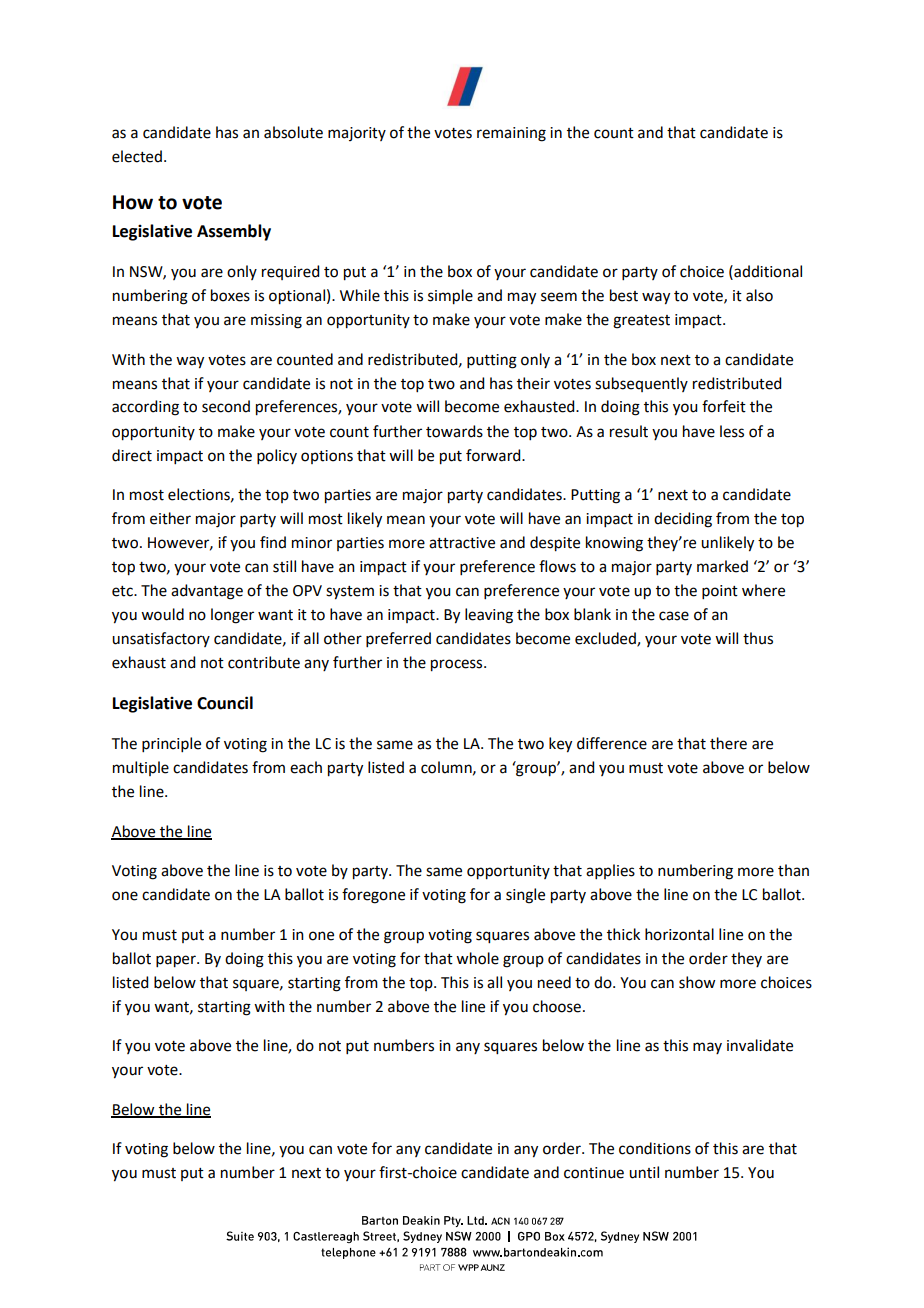 The height and width of the screenshot is (1308, 924). What do you see at coordinates (728, 743) in the screenshot?
I see `there` at bounding box center [728, 743].
